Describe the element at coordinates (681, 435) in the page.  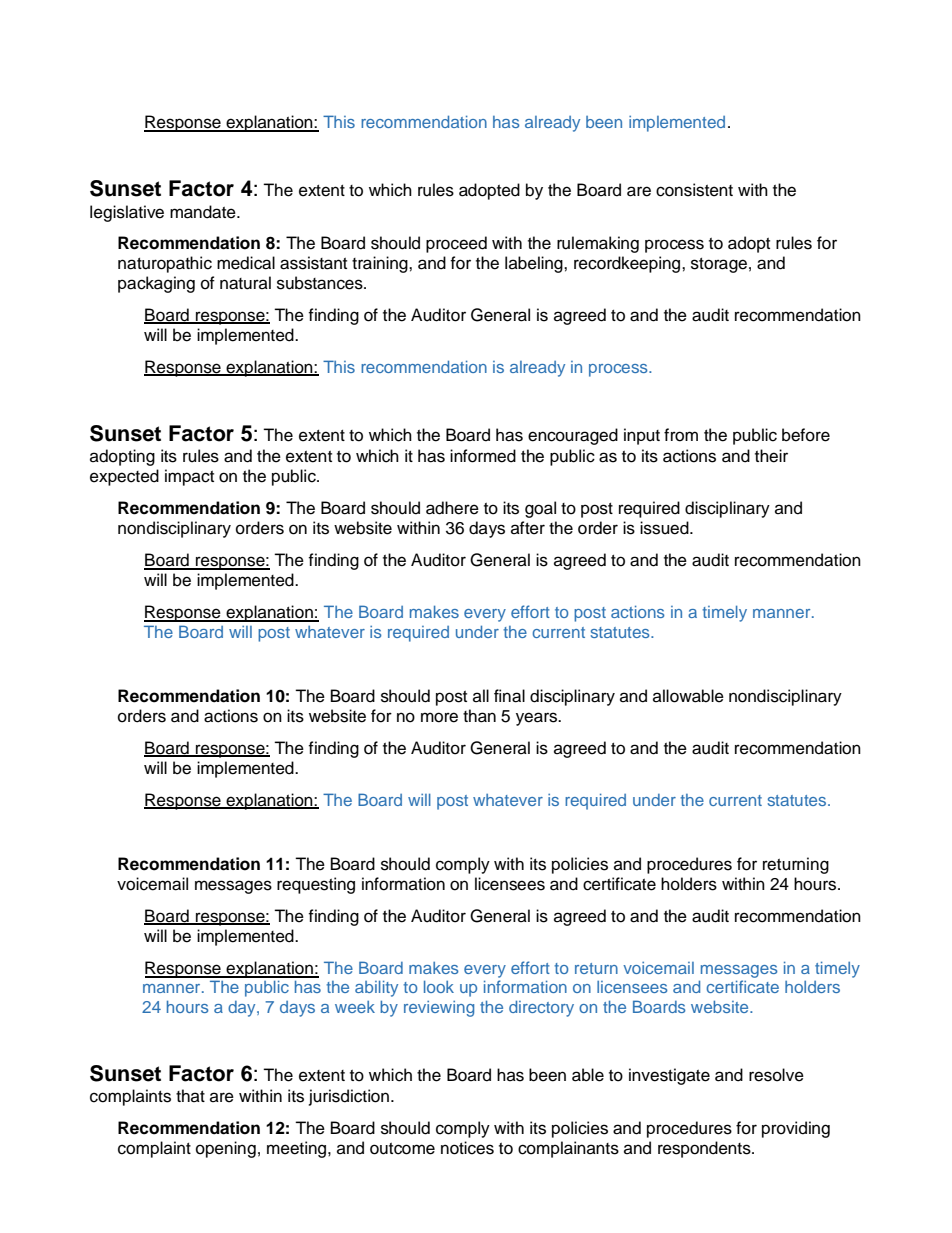
I see `from` at that location.
